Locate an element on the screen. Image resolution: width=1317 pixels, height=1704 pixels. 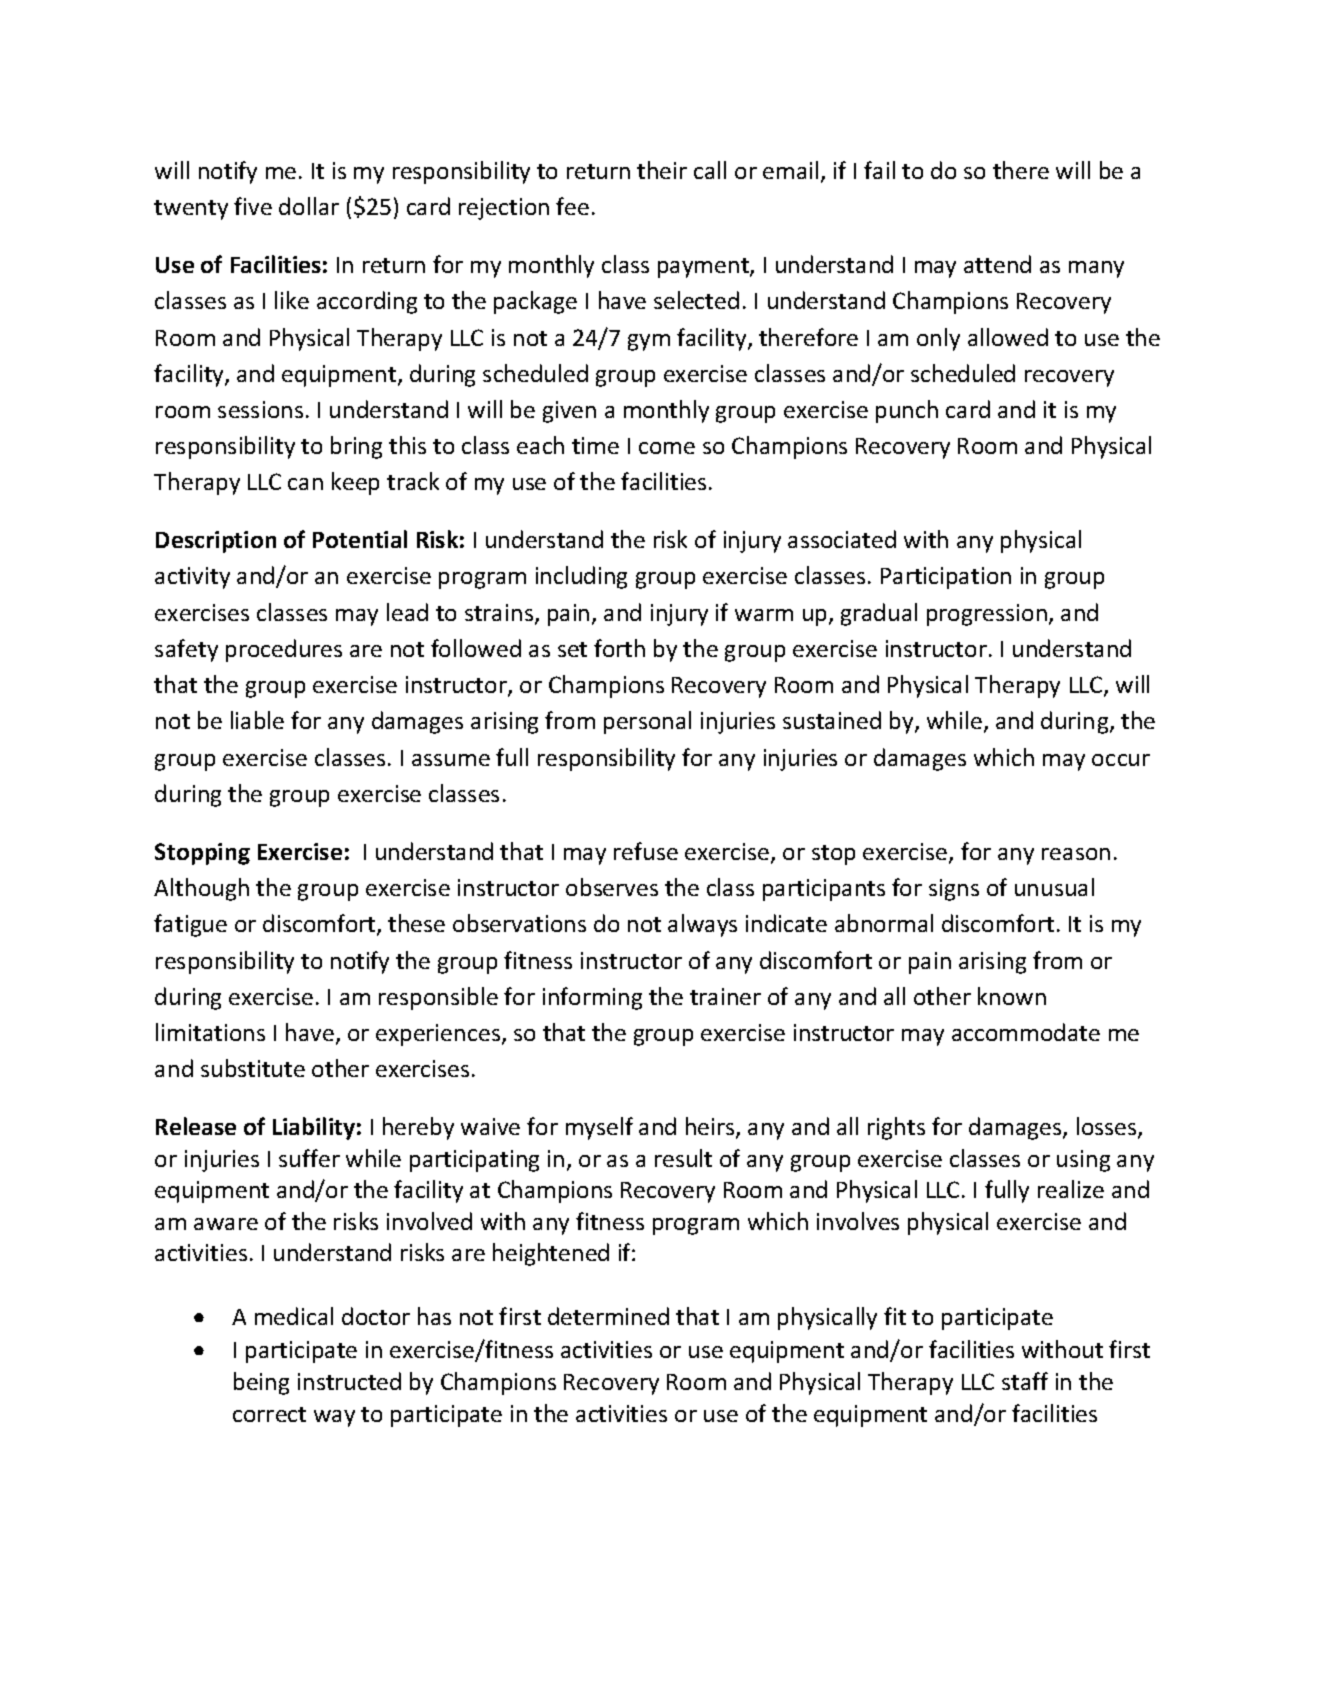
dollar is located at coordinates (309, 206).
